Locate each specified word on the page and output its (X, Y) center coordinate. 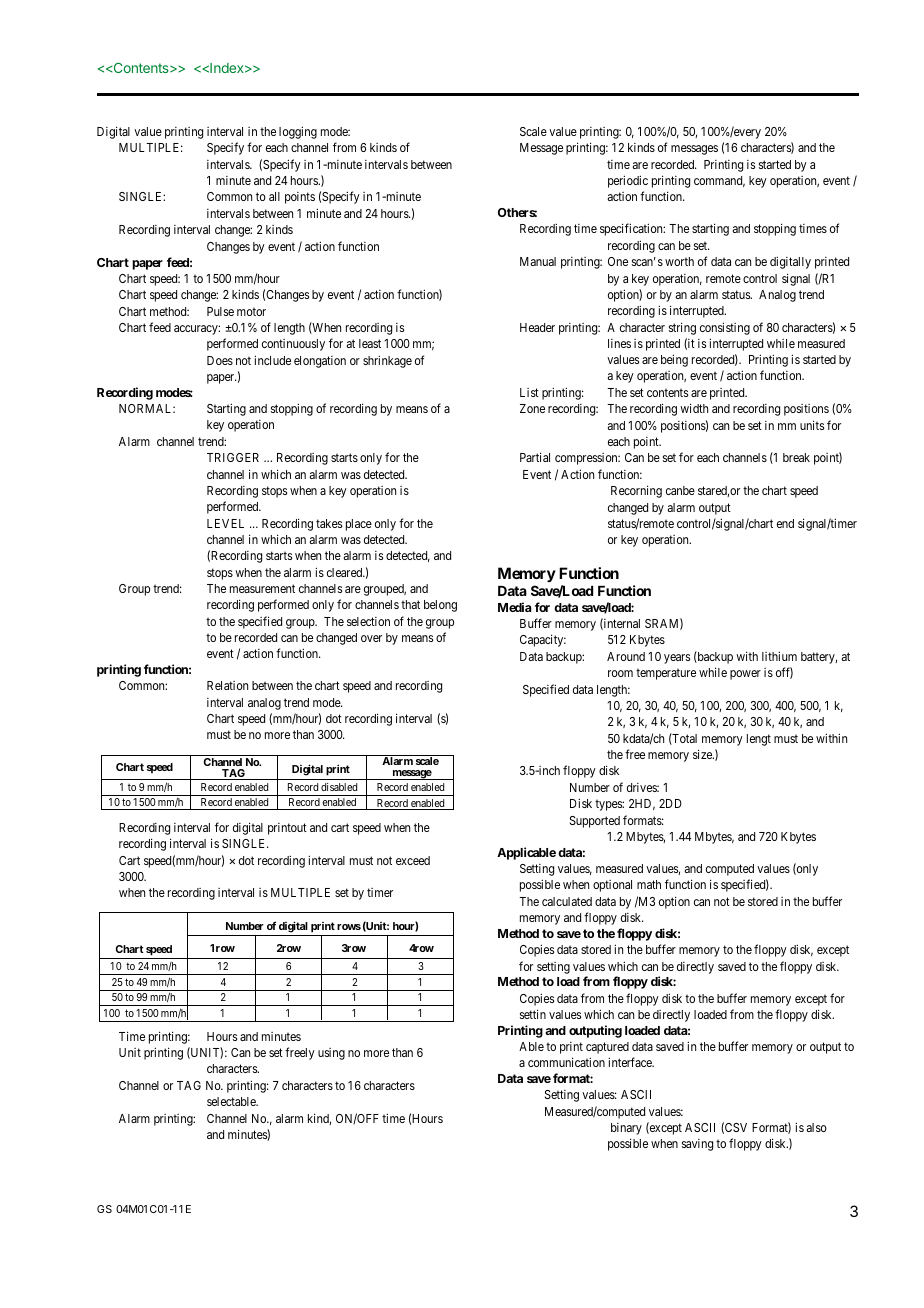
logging (298, 132)
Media (514, 607)
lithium (779, 656)
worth (679, 261)
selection (368, 621)
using (331, 1054)
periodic (628, 181)
